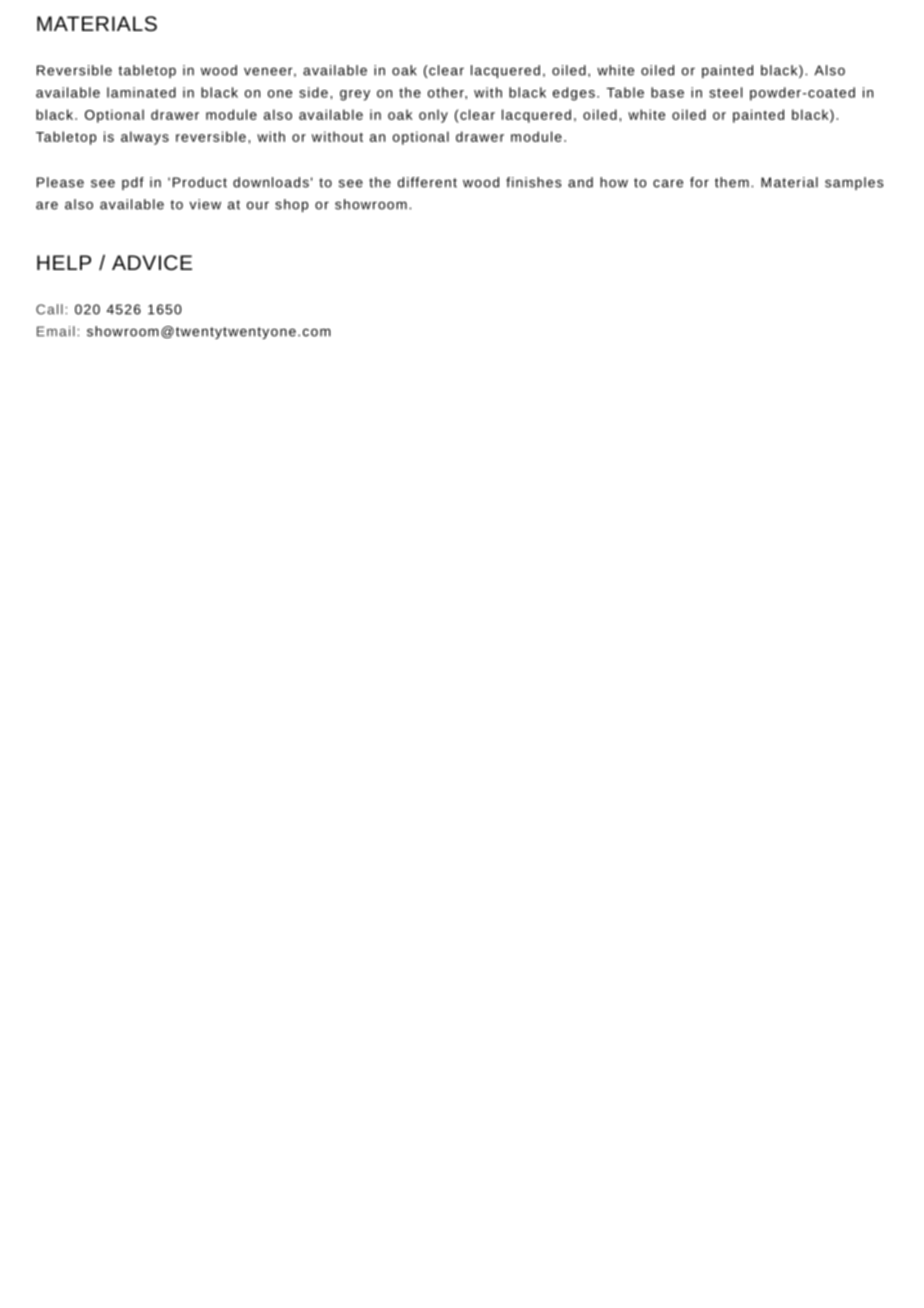  What do you see at coordinates (64, 262) in the screenshot?
I see `HELP` at bounding box center [64, 262].
